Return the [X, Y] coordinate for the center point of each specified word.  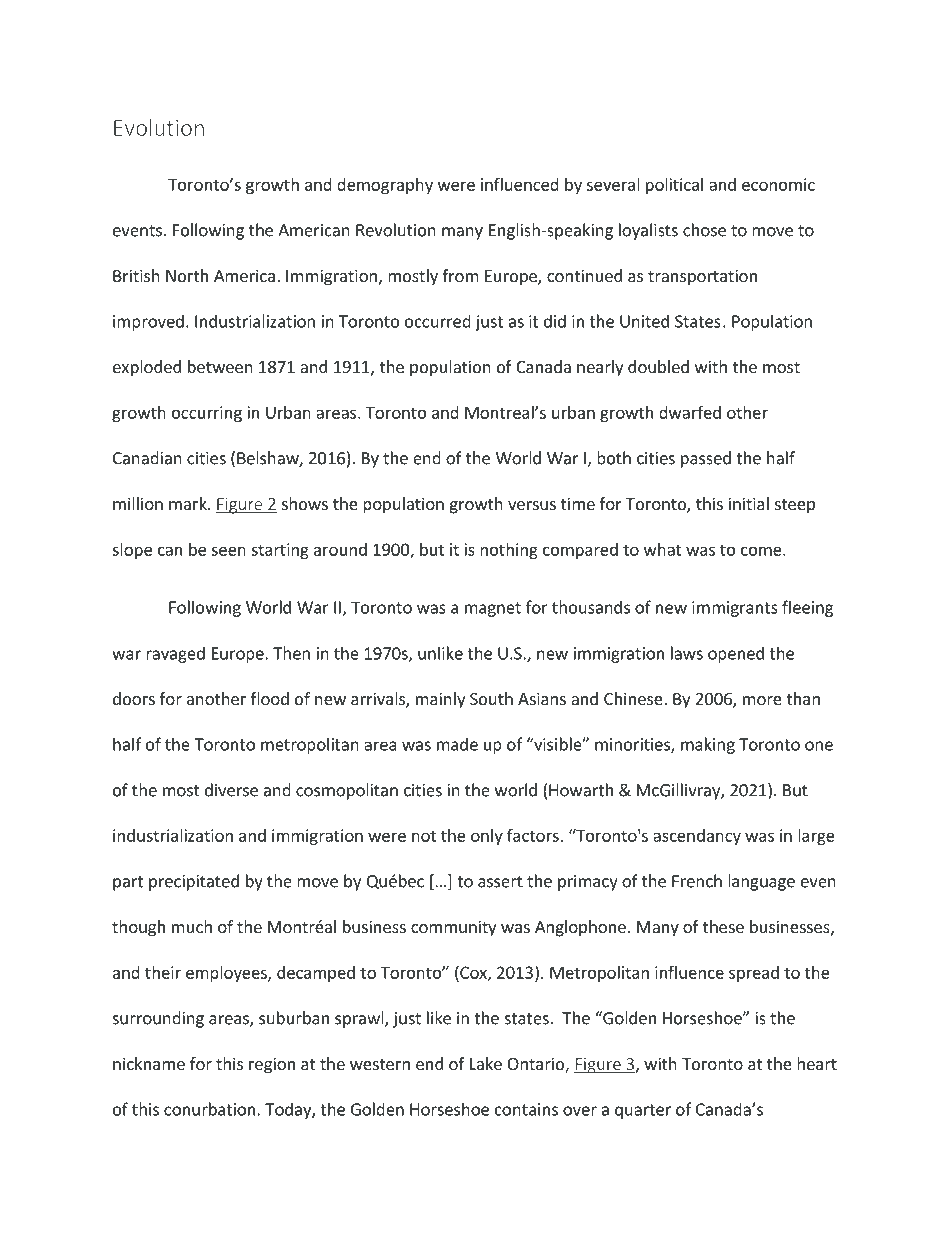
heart [817, 1063]
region [272, 1065]
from [460, 275]
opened [736, 654]
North [187, 275]
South [491, 698]
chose [704, 230]
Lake [486, 1063]
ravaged [175, 654]
